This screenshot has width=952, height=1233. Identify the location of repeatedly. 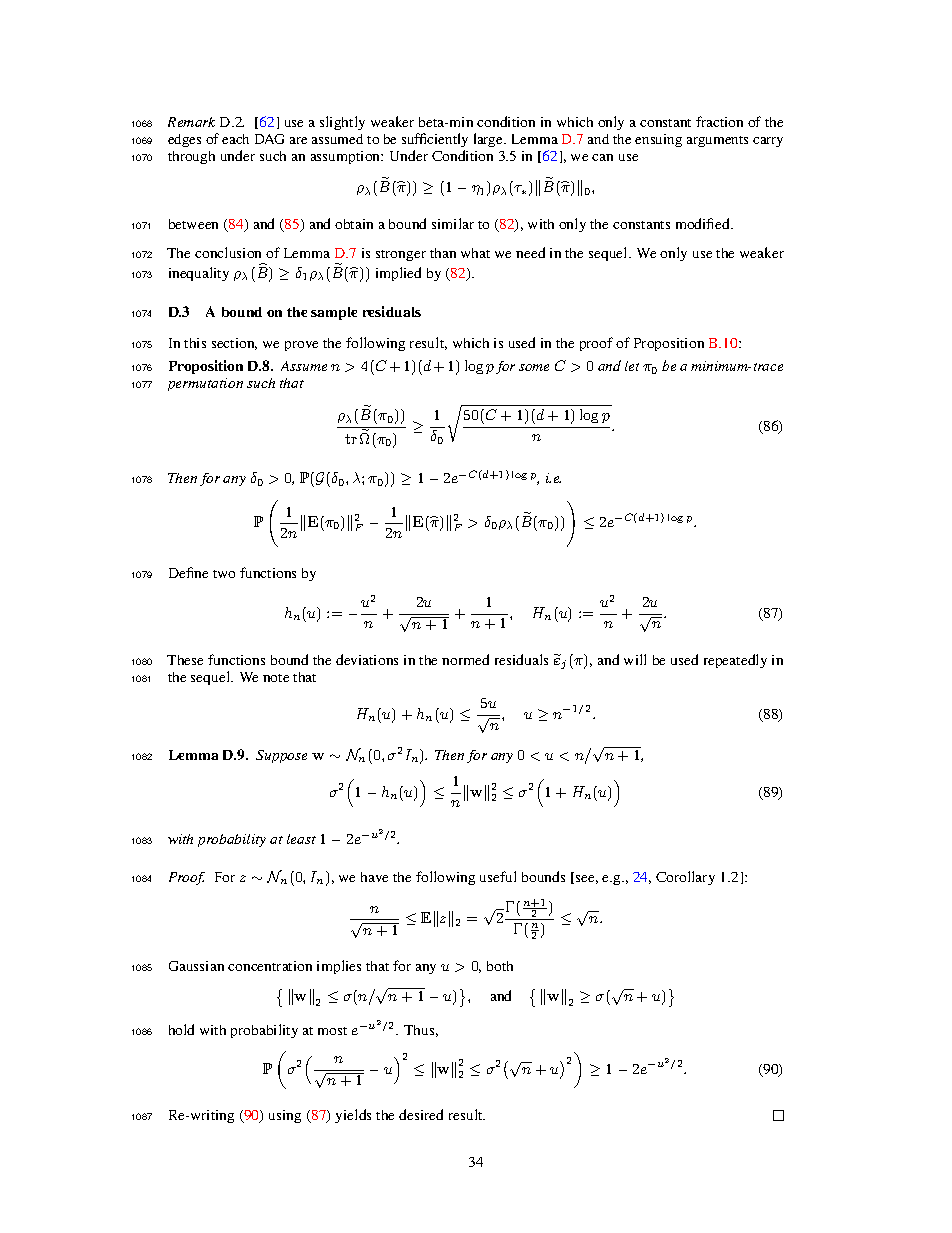
(735, 661).
